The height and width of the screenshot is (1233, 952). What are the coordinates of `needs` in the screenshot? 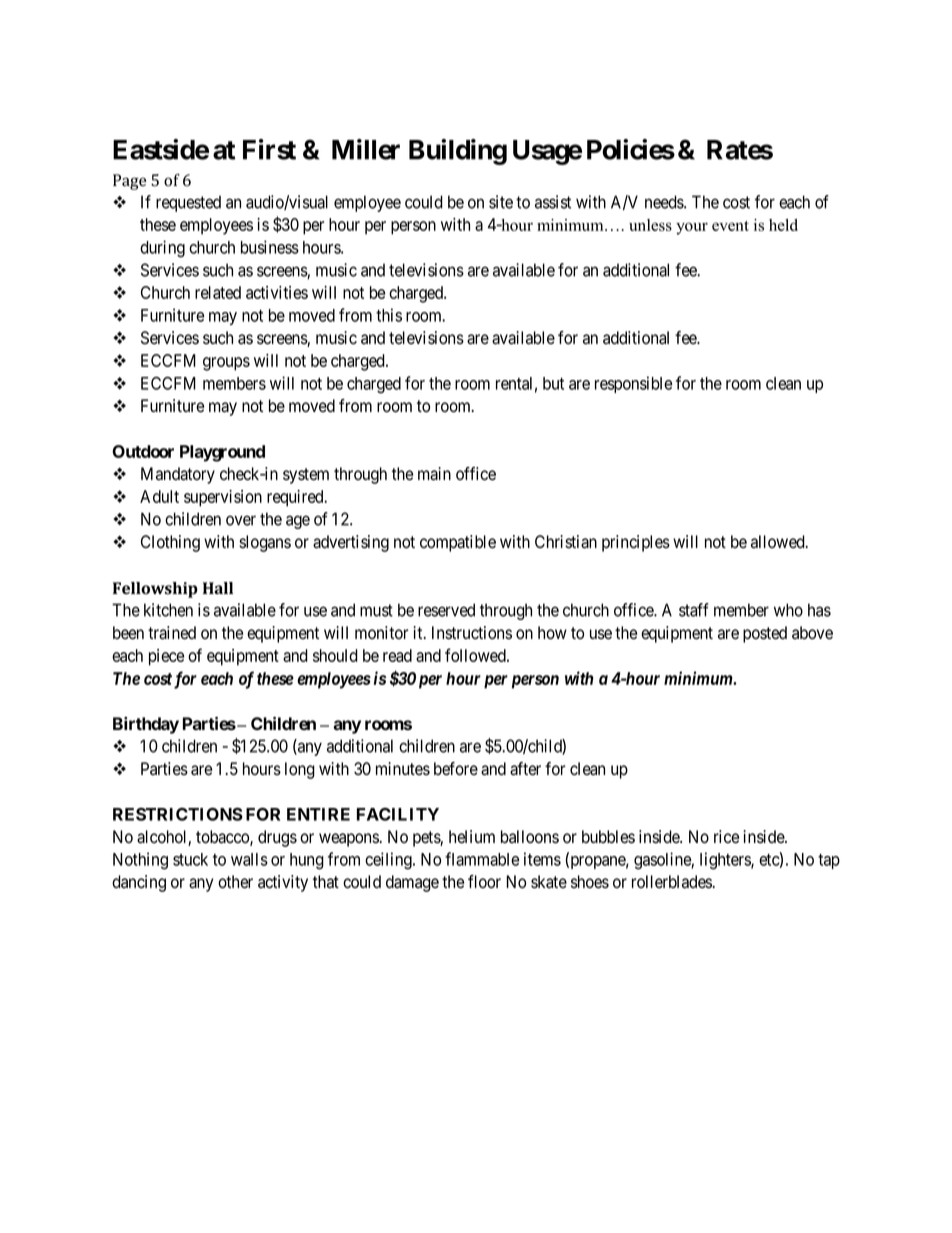 It's located at (665, 202).
